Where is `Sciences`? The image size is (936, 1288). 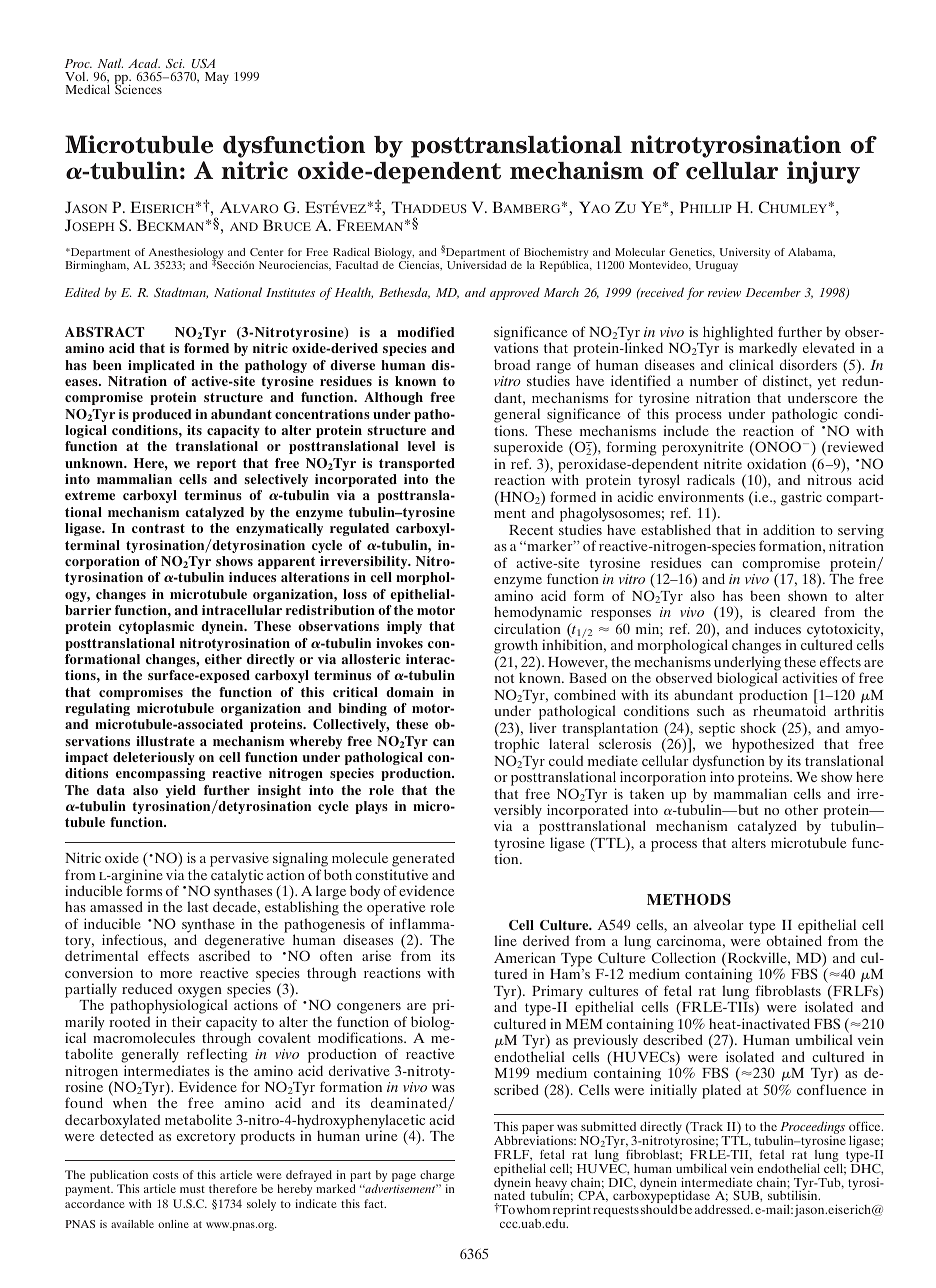 Sciences is located at coordinates (138, 88).
